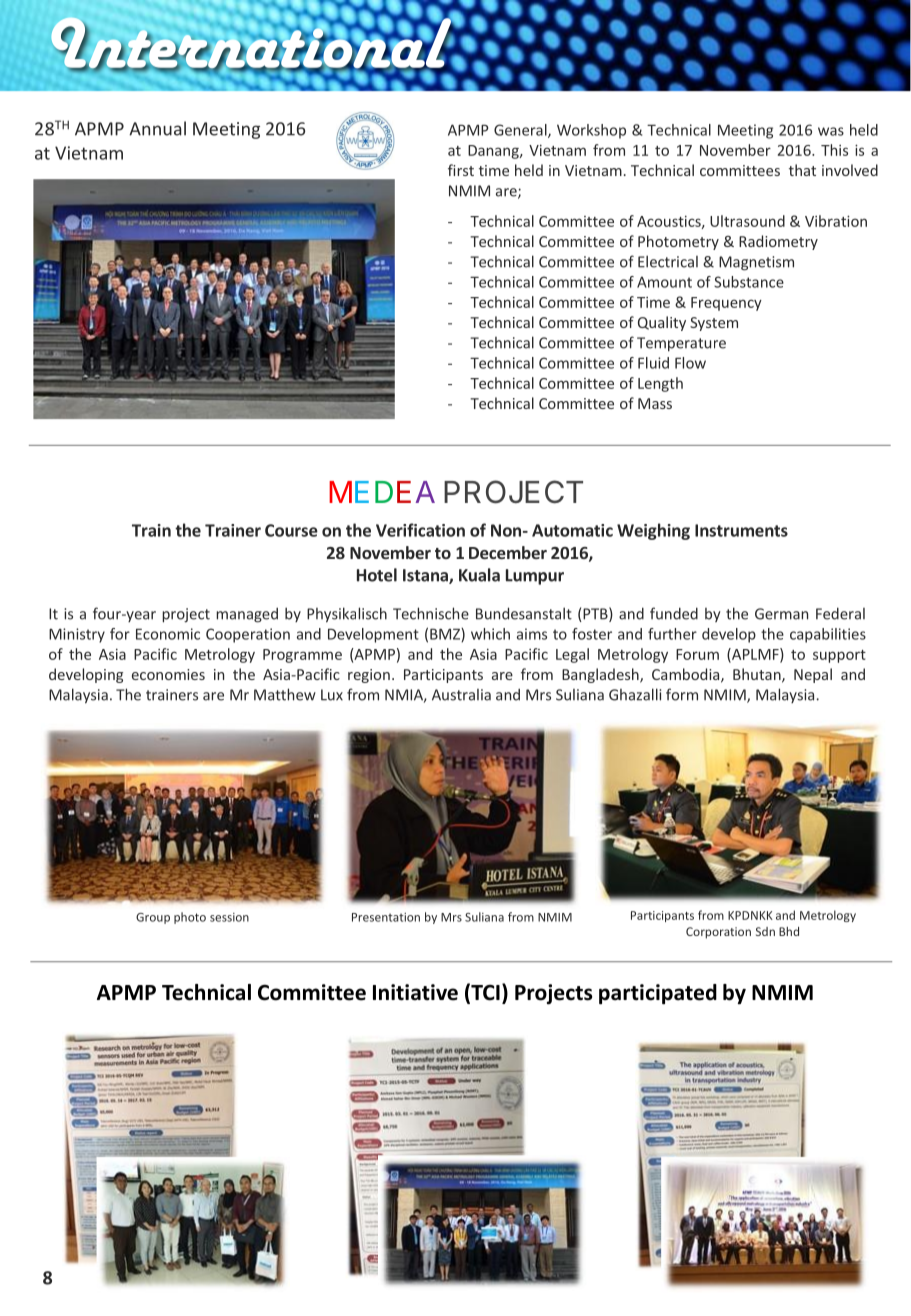 This page has height=1316, width=911. What do you see at coordinates (415, 992) in the page?
I see `Initiative` at bounding box center [415, 992].
